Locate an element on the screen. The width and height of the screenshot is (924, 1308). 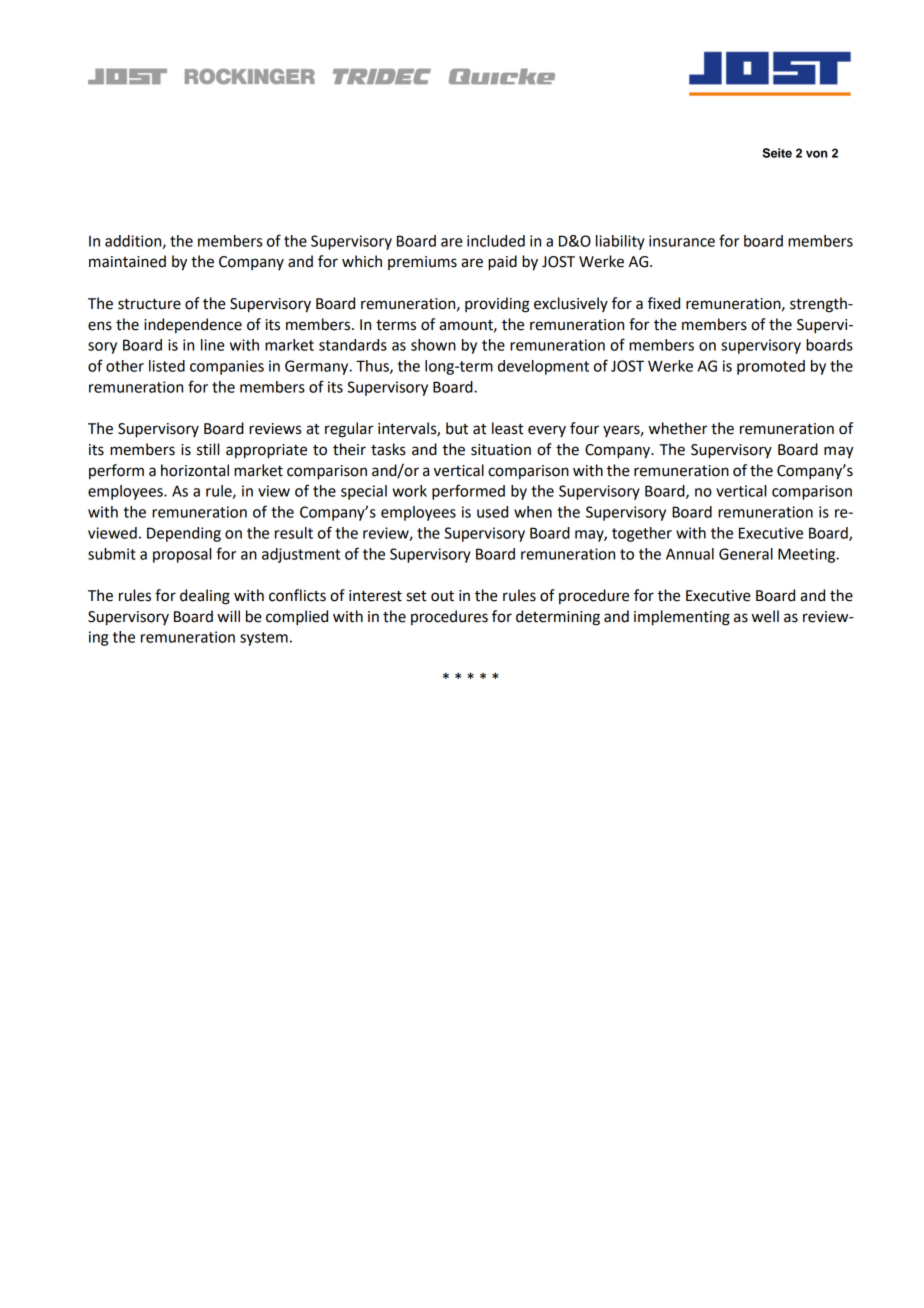
companies is located at coordinates (227, 367).
